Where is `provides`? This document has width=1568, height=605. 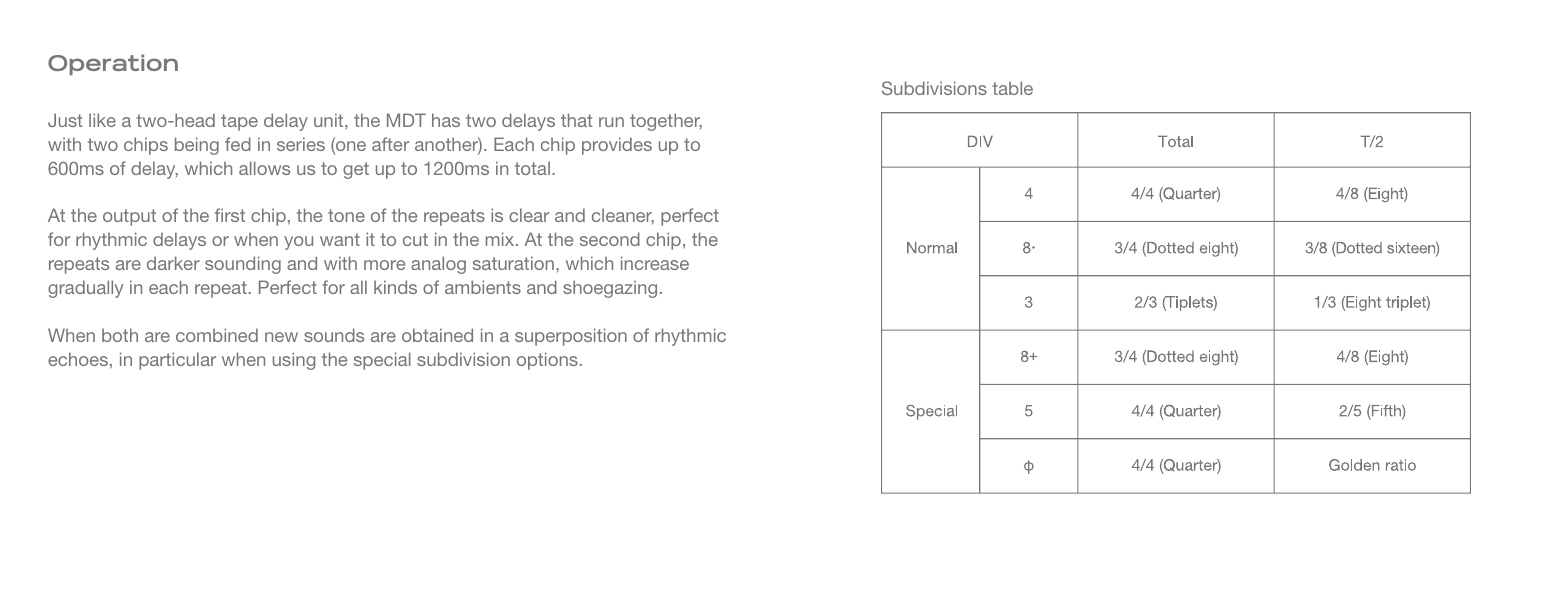
provides is located at coordinates (617, 146).
